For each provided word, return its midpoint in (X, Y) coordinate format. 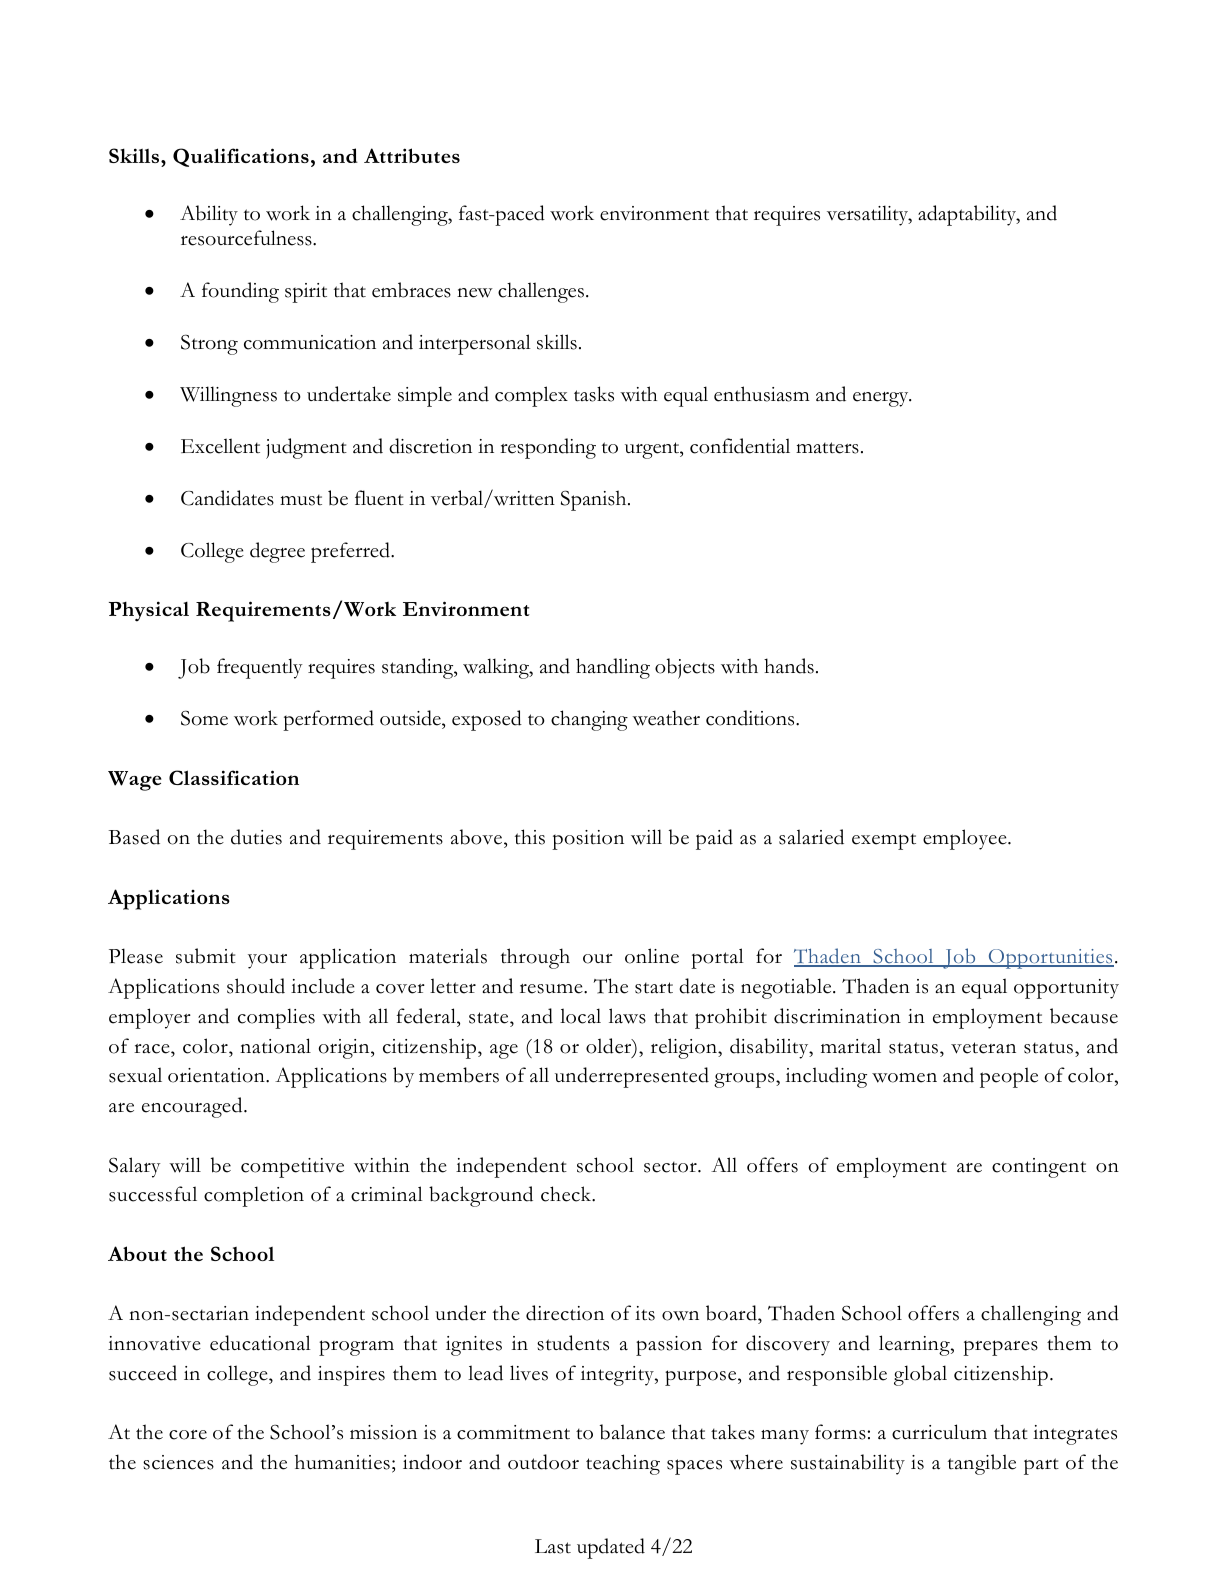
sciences (178, 1462)
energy (882, 399)
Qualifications (241, 157)
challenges (541, 292)
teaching (623, 1464)
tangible (982, 1464)
